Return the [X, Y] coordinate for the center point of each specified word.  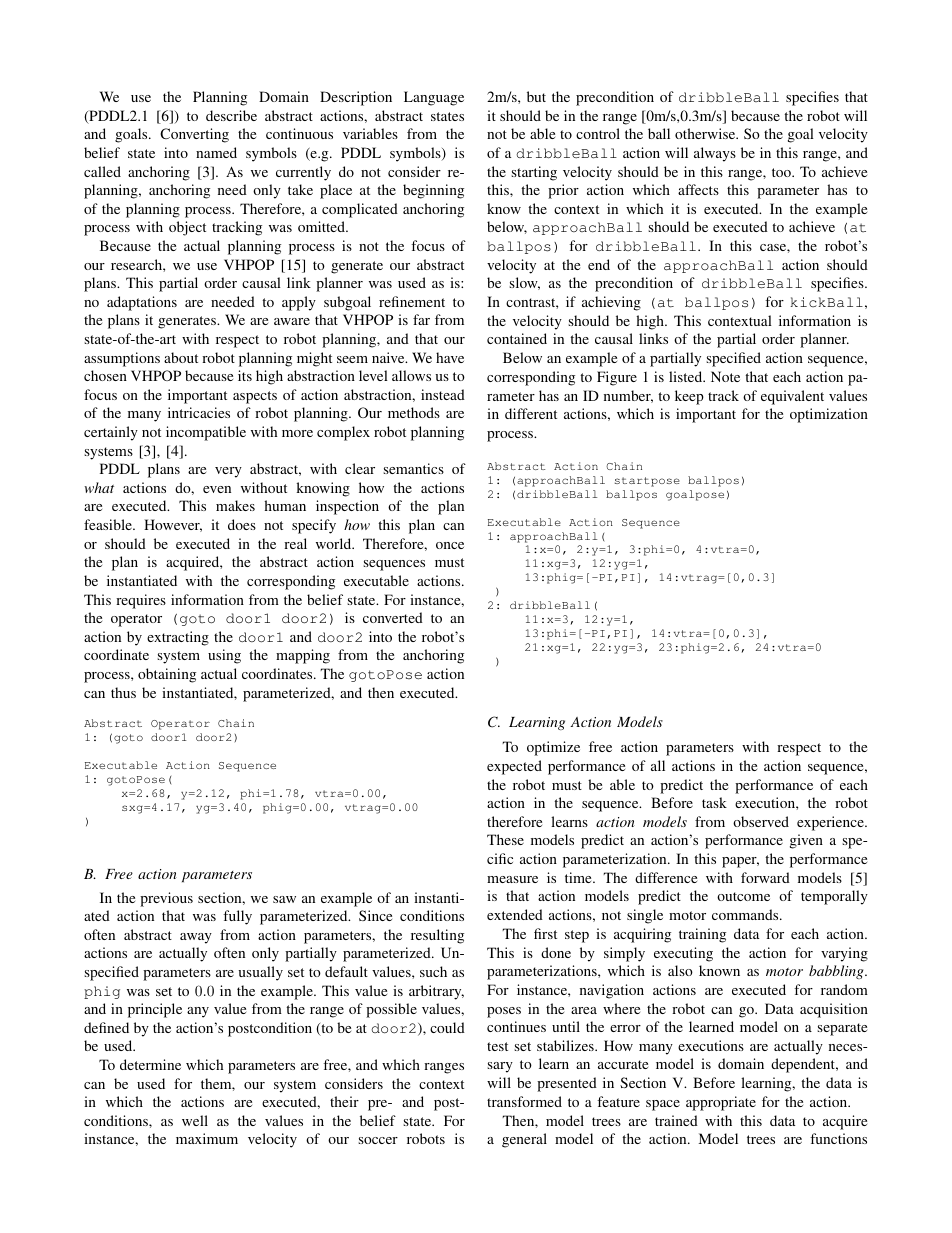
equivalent [792, 397]
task [714, 802]
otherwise [706, 133]
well [195, 1120]
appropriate [721, 1103]
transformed [524, 1101]
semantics [413, 468]
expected [514, 767]
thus [123, 692]
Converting [194, 135]
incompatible [206, 433]
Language [434, 98]
